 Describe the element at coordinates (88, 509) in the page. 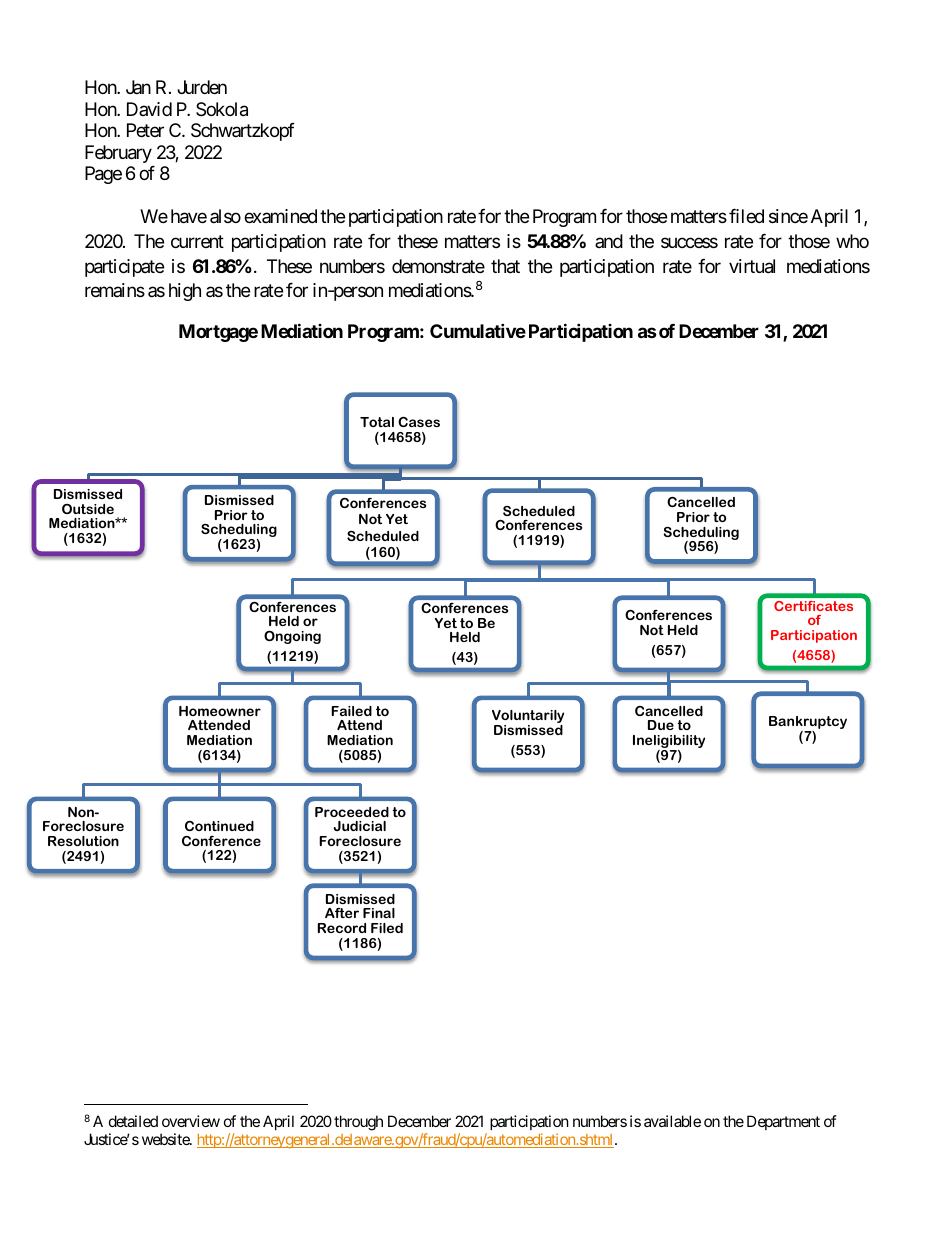

I see `Outside` at that location.
